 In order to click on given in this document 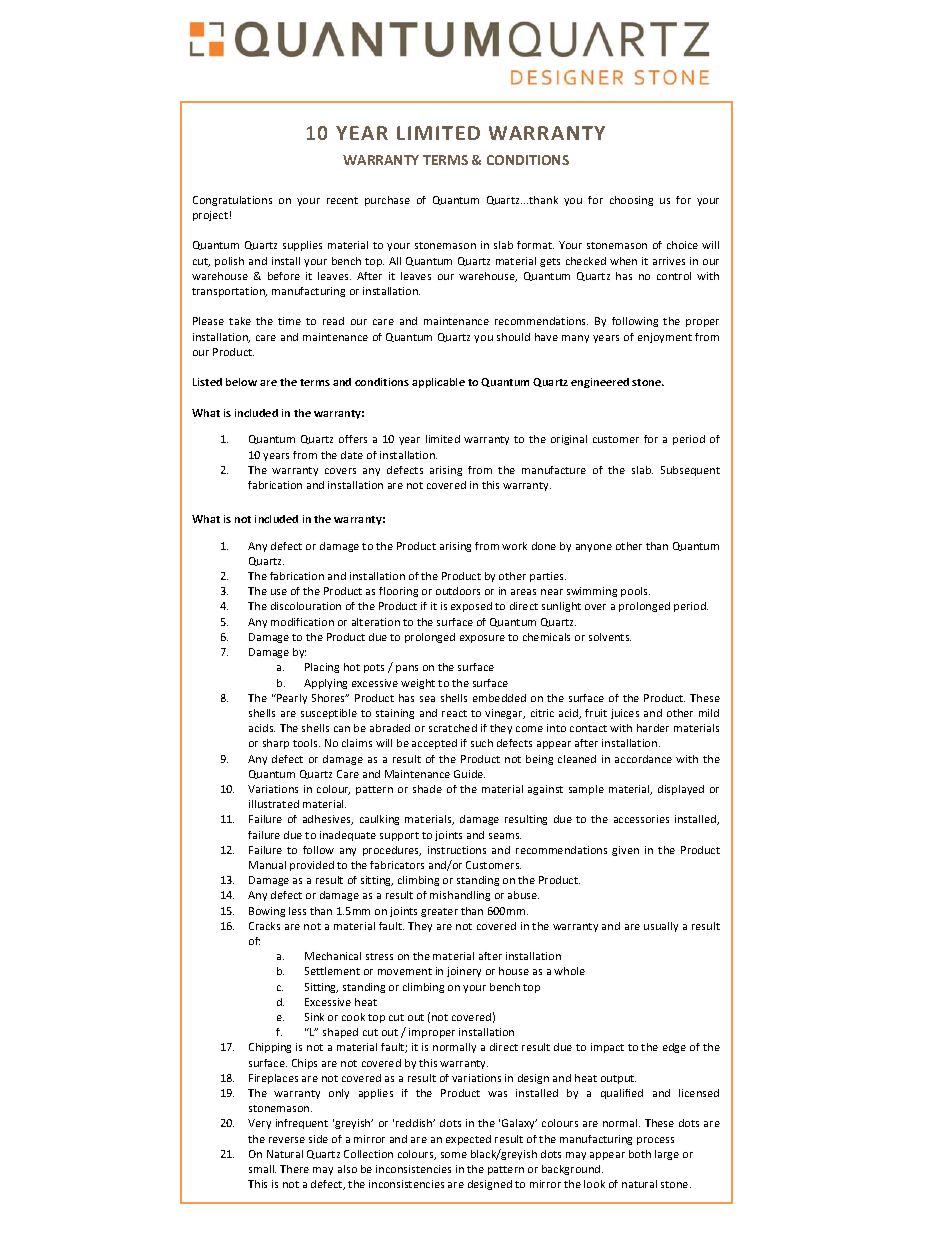, I will do `click(625, 851)`.
